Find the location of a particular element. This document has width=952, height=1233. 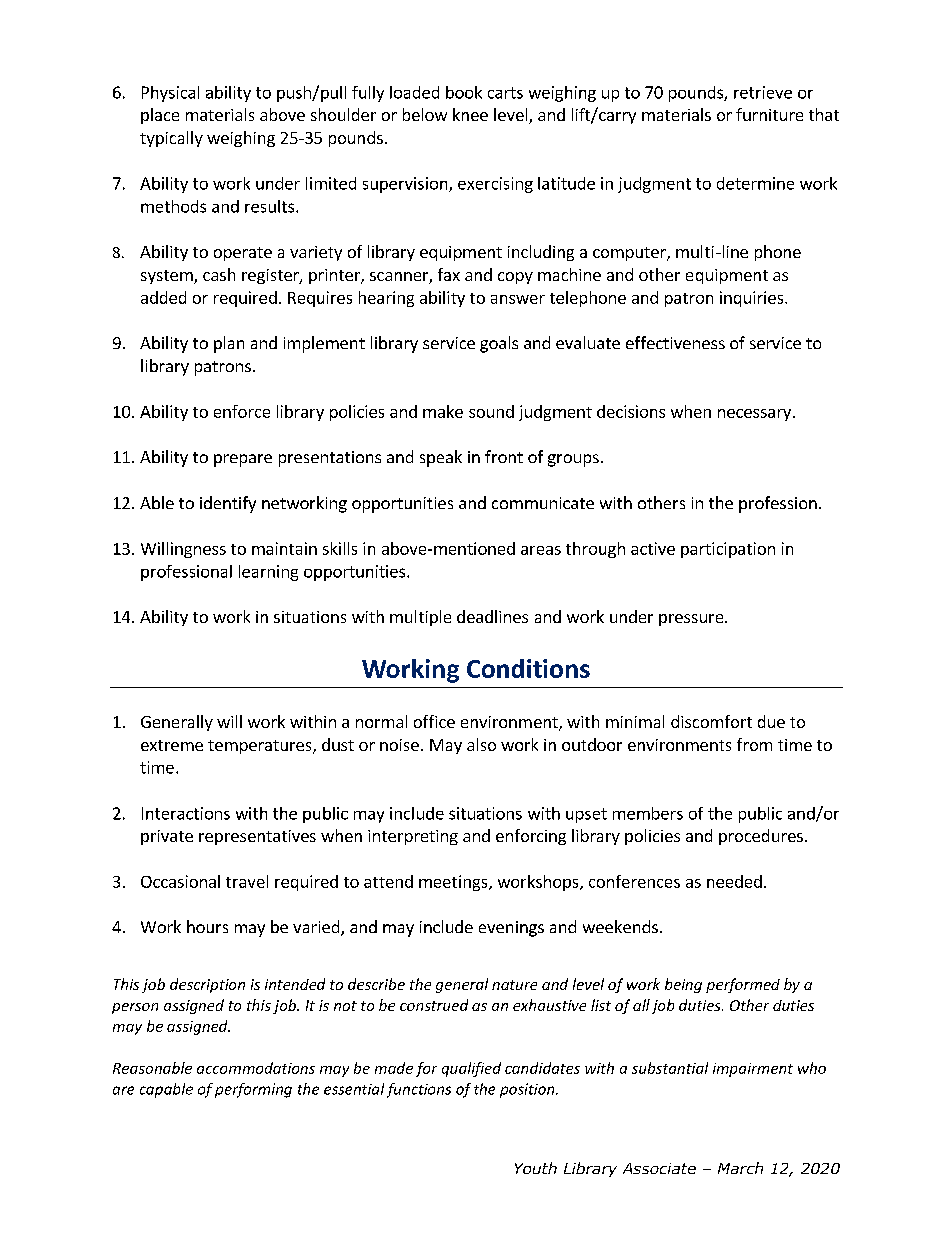

knee is located at coordinates (470, 114).
